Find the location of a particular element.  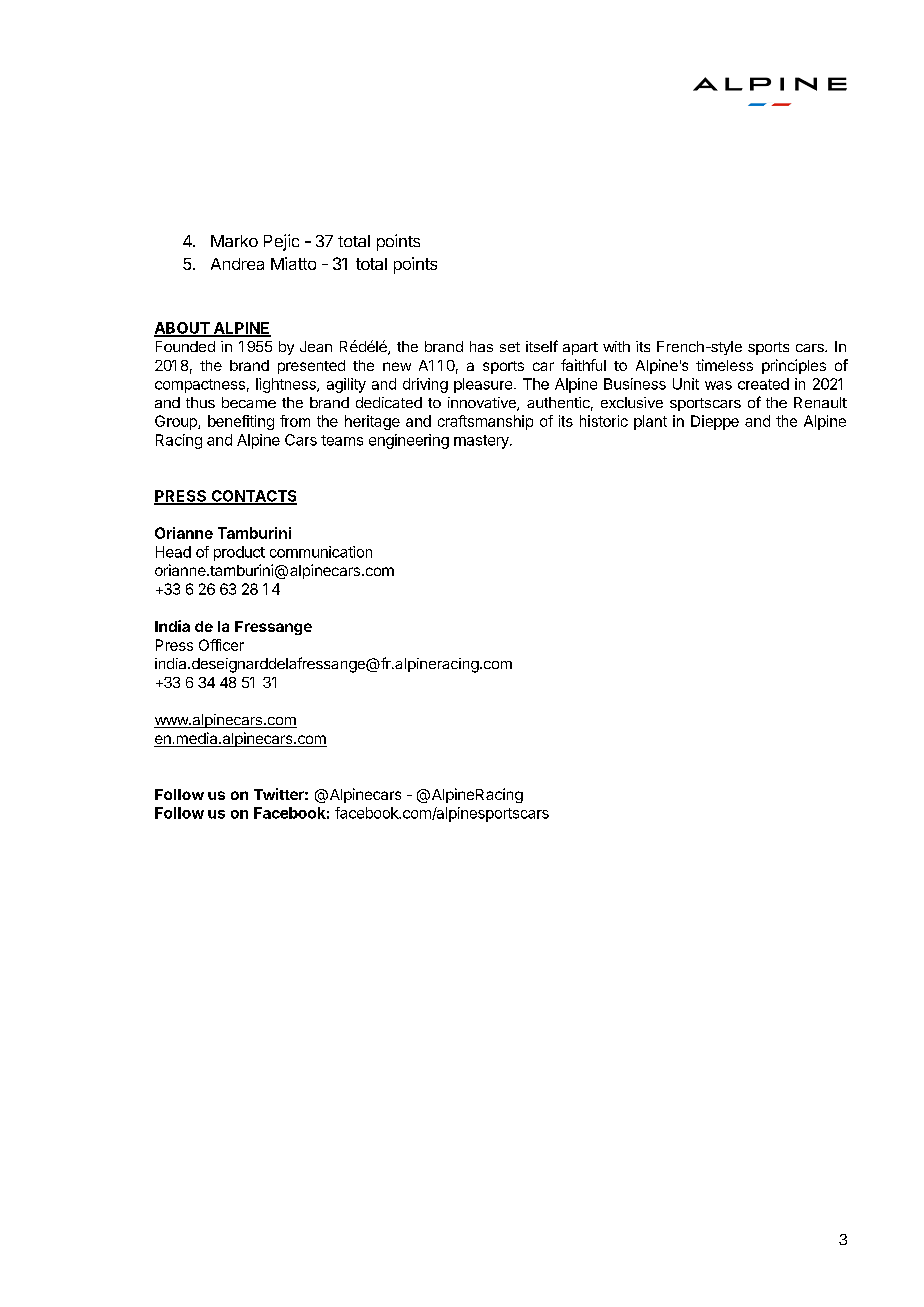

Officer is located at coordinates (221, 645).
